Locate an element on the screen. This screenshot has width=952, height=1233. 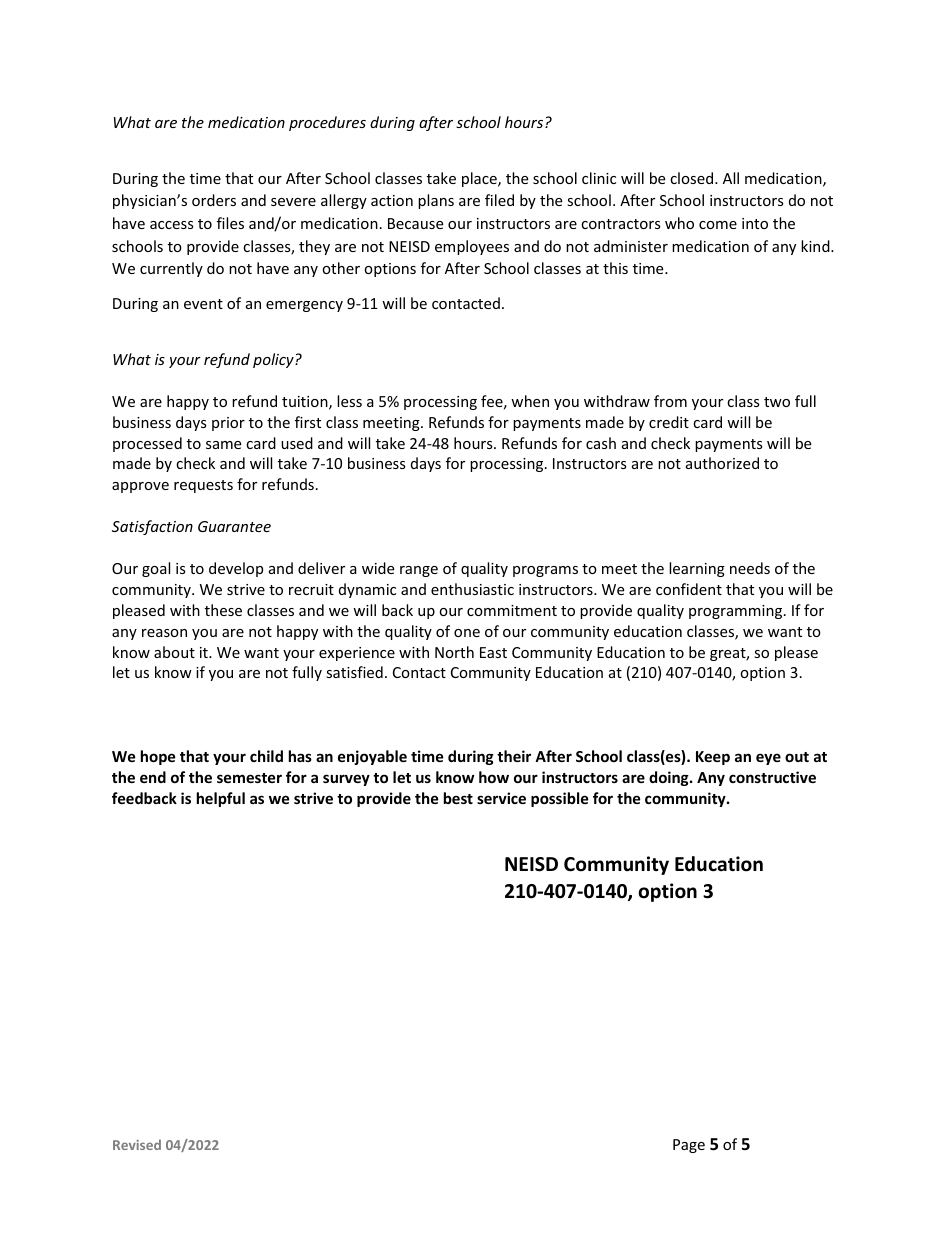
helpful is located at coordinates (221, 799).
